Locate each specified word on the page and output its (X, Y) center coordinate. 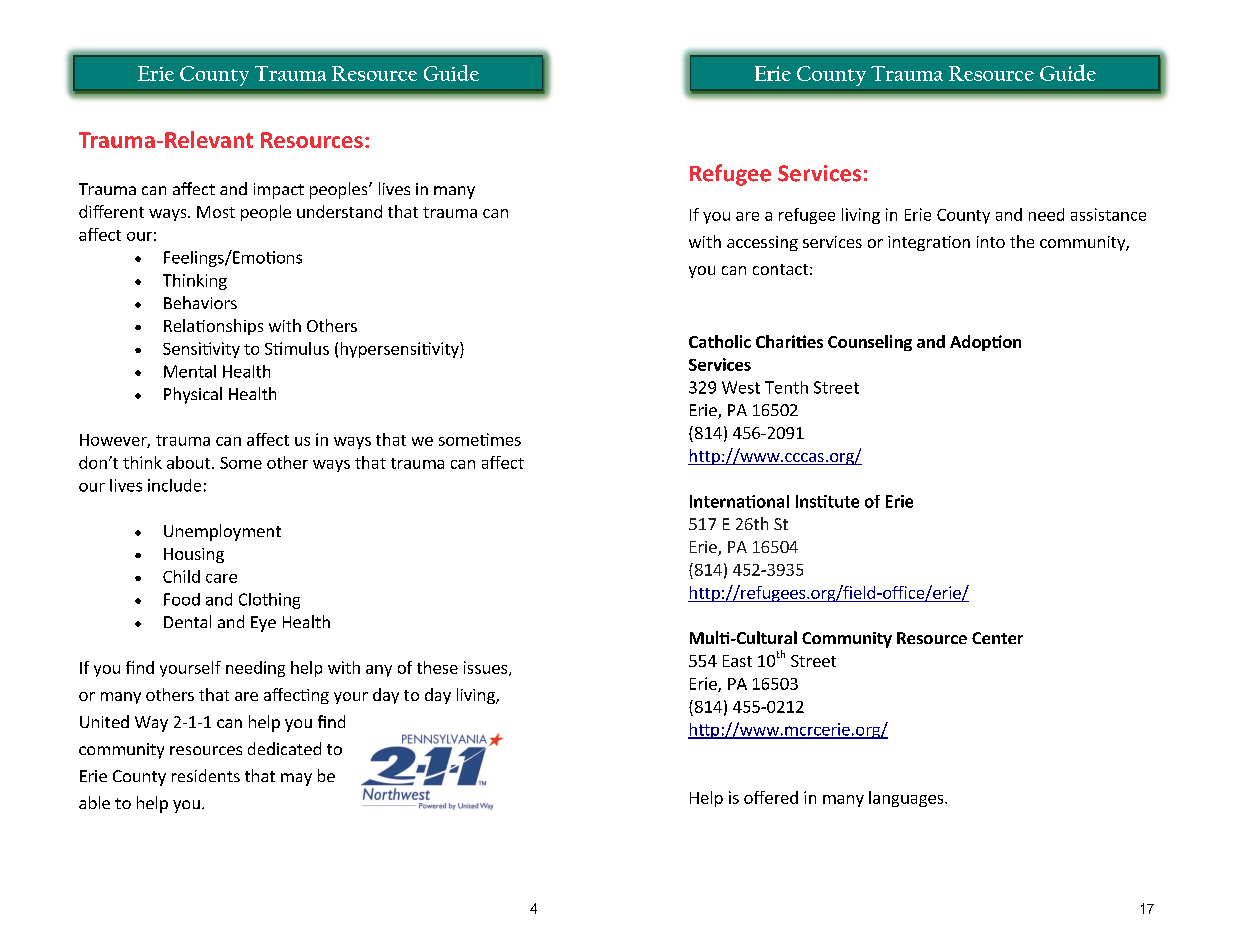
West (741, 387)
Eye (263, 624)
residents (206, 775)
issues (487, 668)
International (739, 501)
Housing (194, 555)
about (190, 462)
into (991, 242)
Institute (827, 501)
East (737, 661)
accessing (762, 243)
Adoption (985, 343)
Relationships (213, 327)
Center (997, 638)
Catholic (720, 341)
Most (216, 212)
